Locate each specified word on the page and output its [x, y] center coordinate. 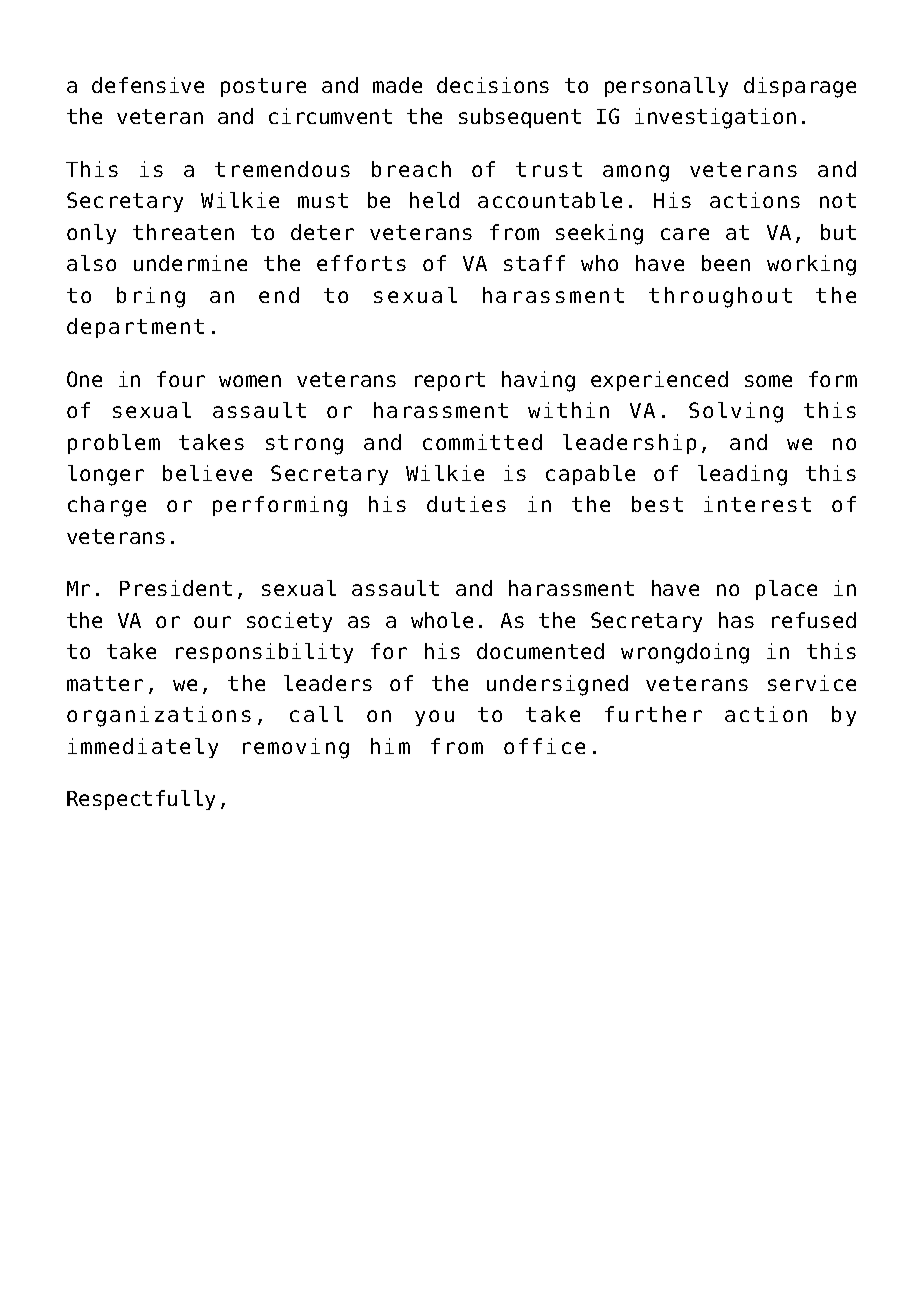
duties [466, 504]
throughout [720, 297]
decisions [493, 85]
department [135, 328]
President [176, 588]
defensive [148, 85]
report [450, 381]
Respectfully [141, 800]
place [786, 590]
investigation [715, 118]
